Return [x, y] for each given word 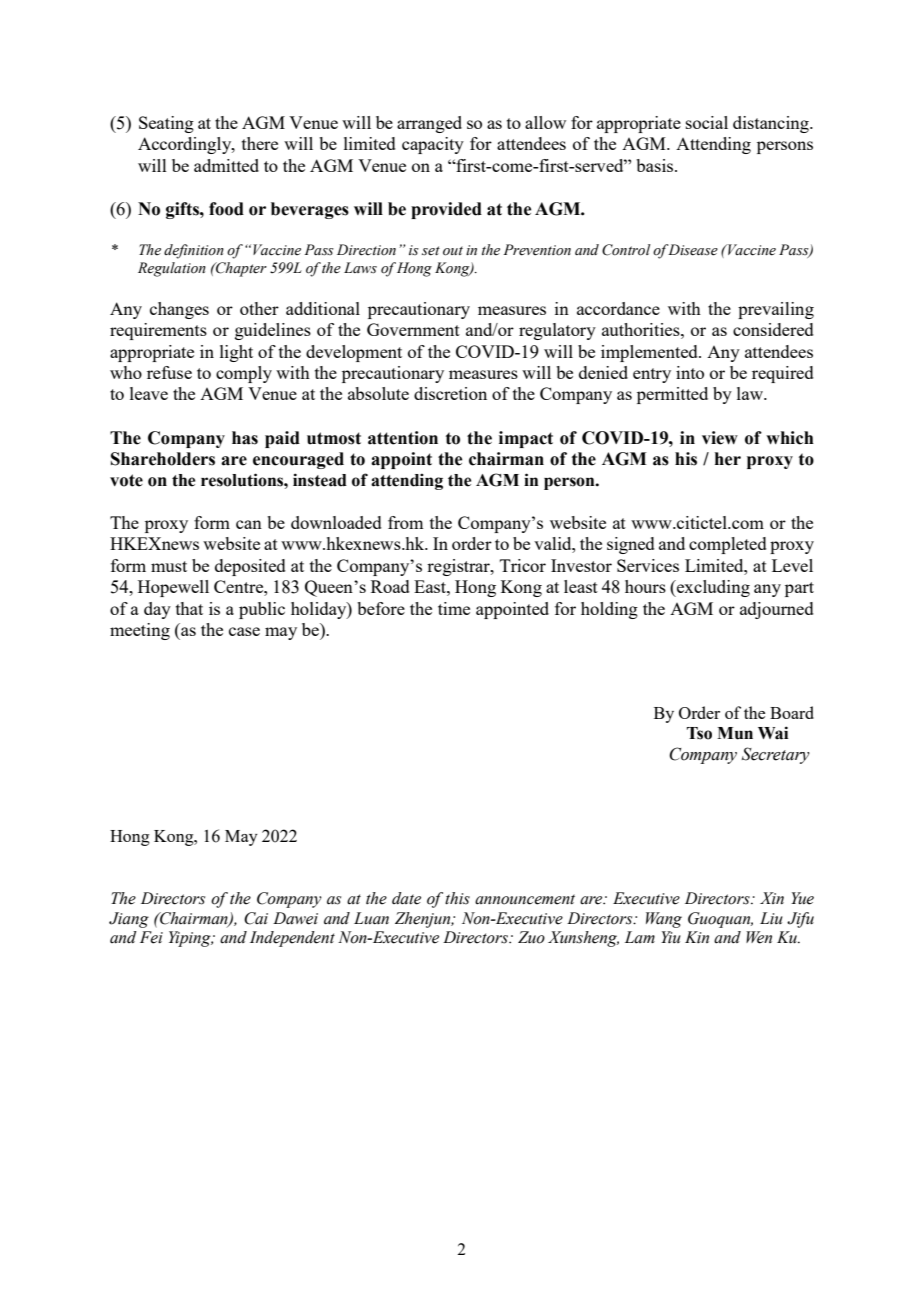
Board [792, 712]
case [244, 631]
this [457, 898]
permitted [672, 395]
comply [244, 374]
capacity [433, 145]
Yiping [191, 939]
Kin [697, 937]
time [454, 608]
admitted [226, 165]
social [707, 122]
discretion [450, 393]
